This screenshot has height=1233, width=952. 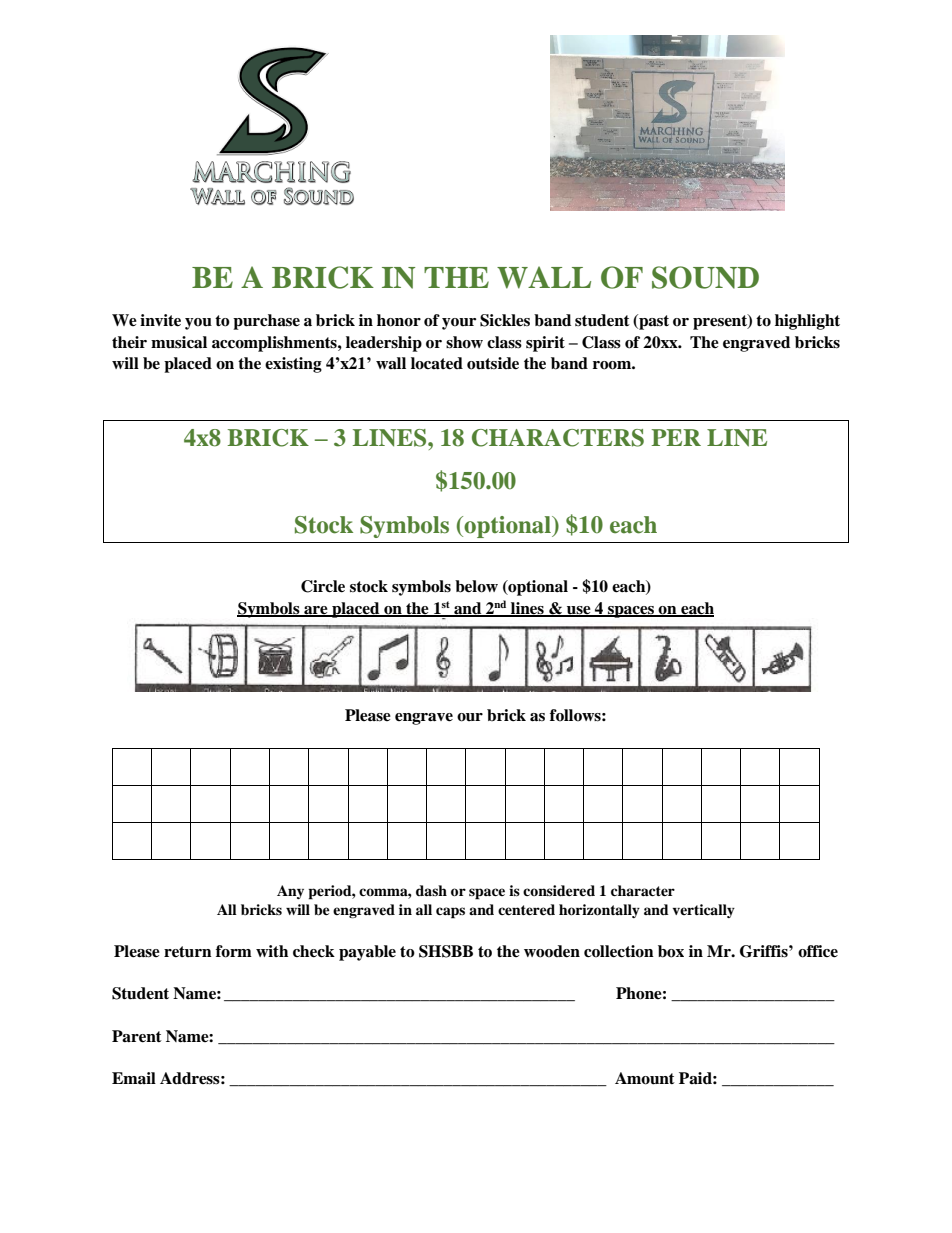 I want to click on Parent, so click(x=137, y=1036).
